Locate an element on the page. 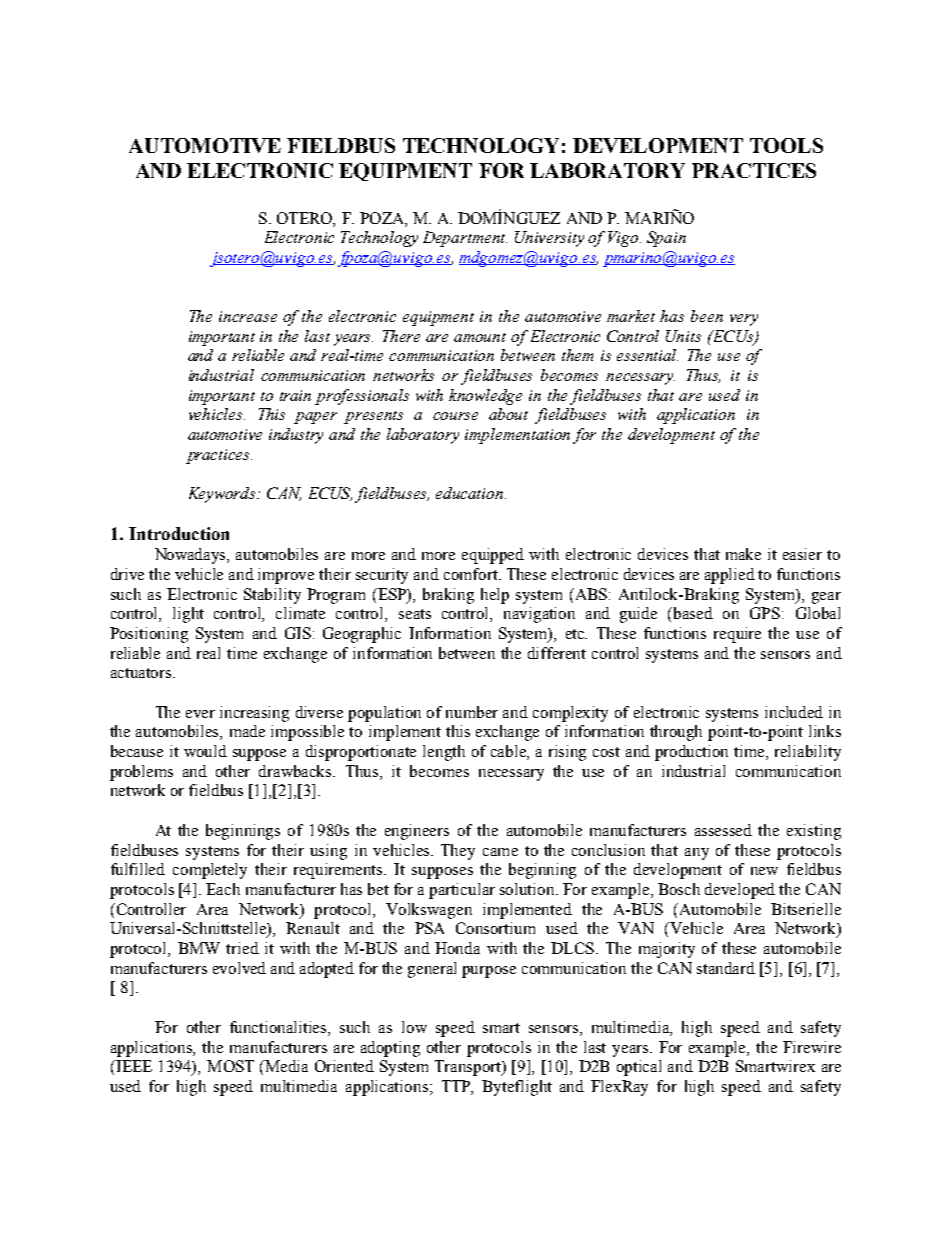 The width and height of the page is (952, 1233). GPS is located at coordinates (765, 613).
